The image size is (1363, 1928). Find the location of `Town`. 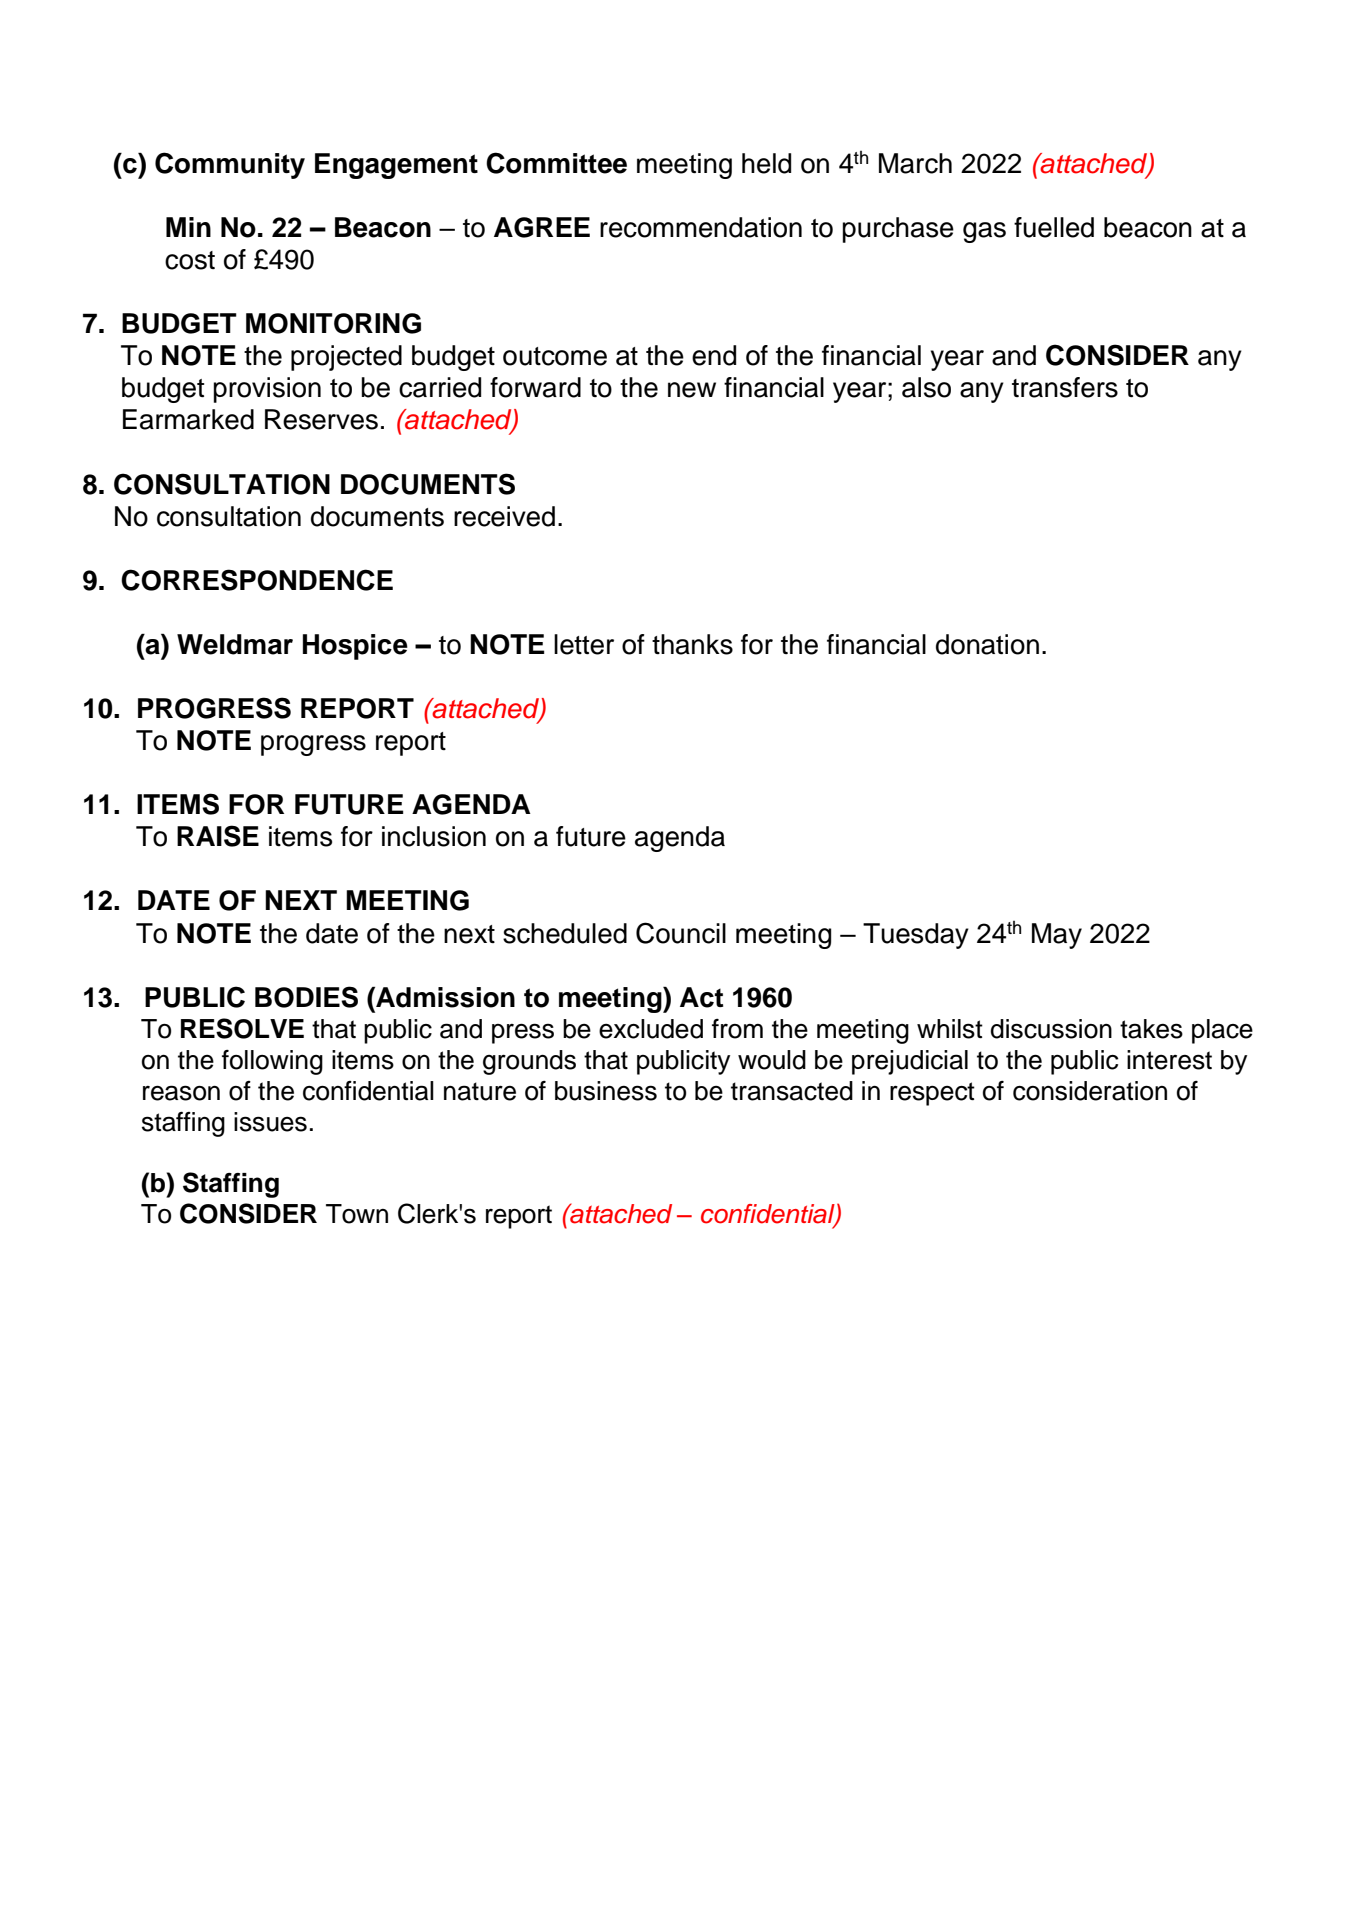

Town is located at coordinates (357, 1214).
